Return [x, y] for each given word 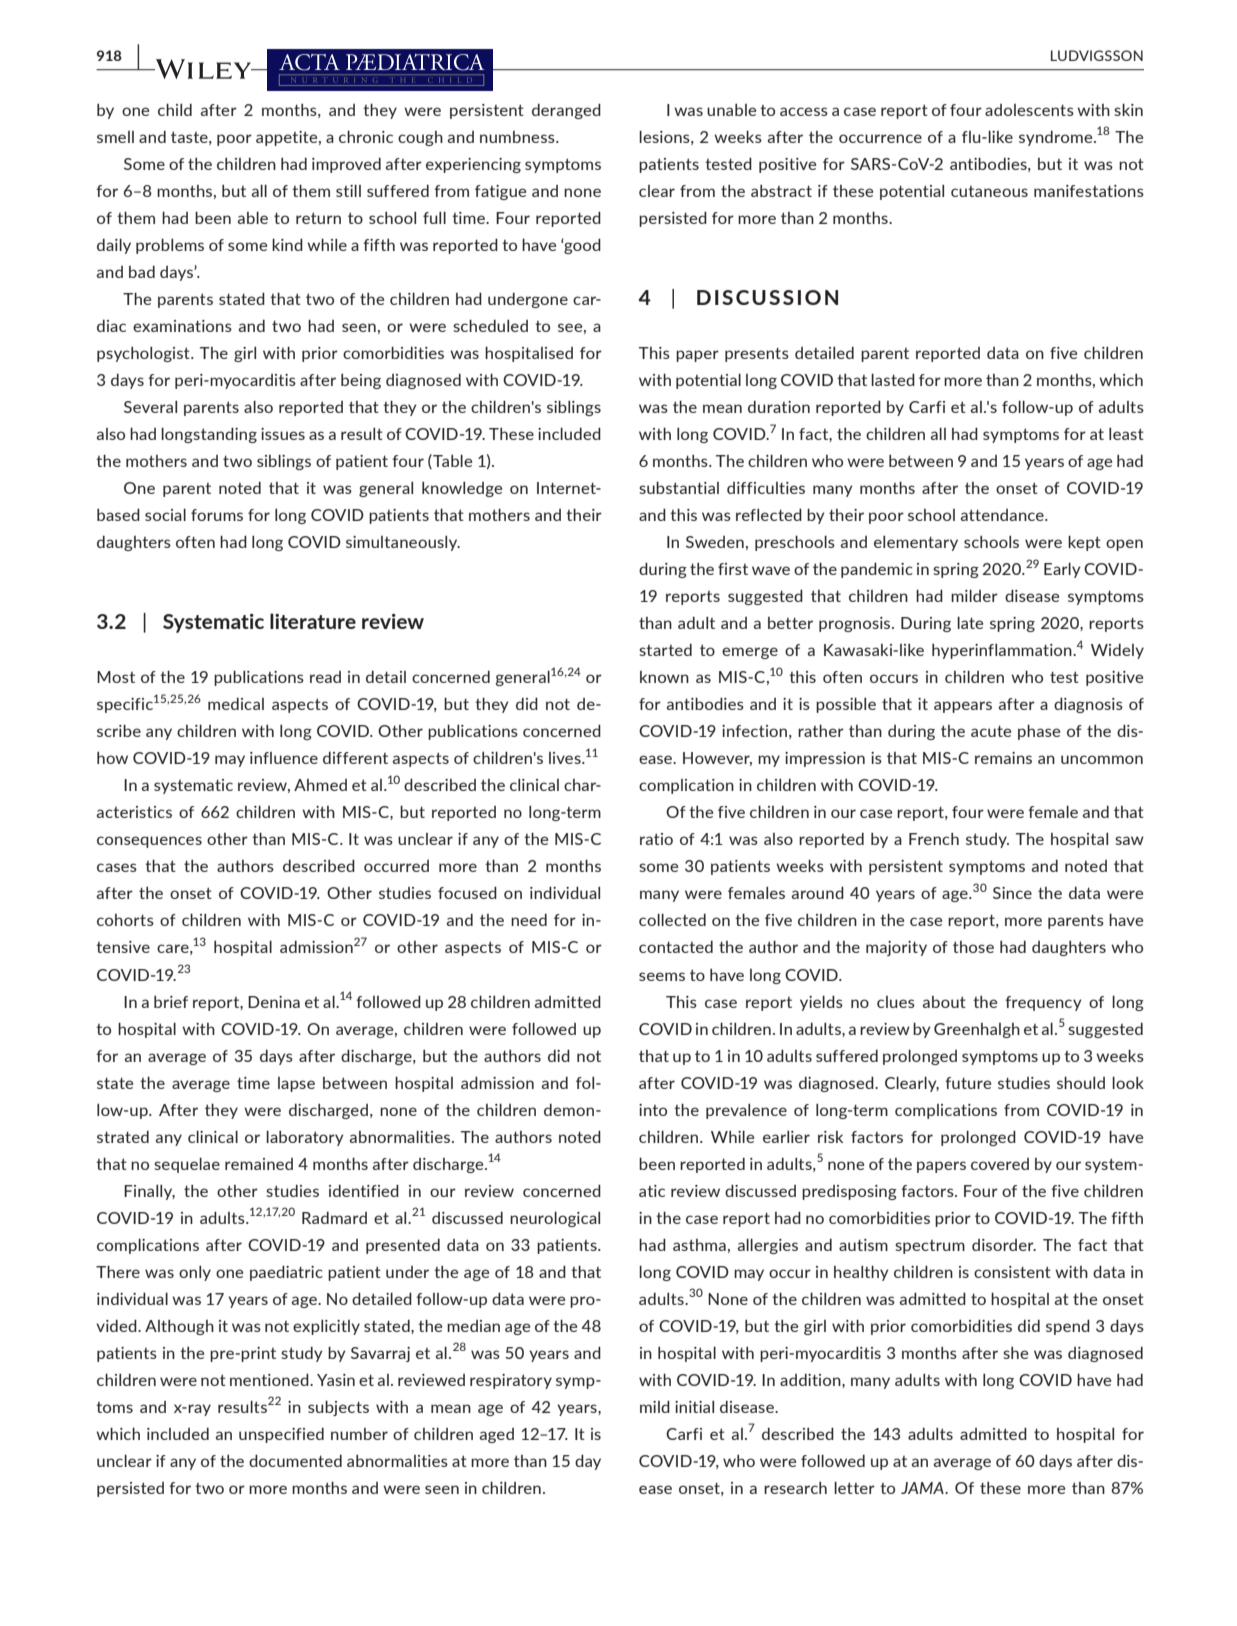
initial [694, 1407]
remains [1003, 758]
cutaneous [989, 191]
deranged [566, 111]
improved [346, 165]
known [664, 677]
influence [284, 758]
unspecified [281, 1435]
